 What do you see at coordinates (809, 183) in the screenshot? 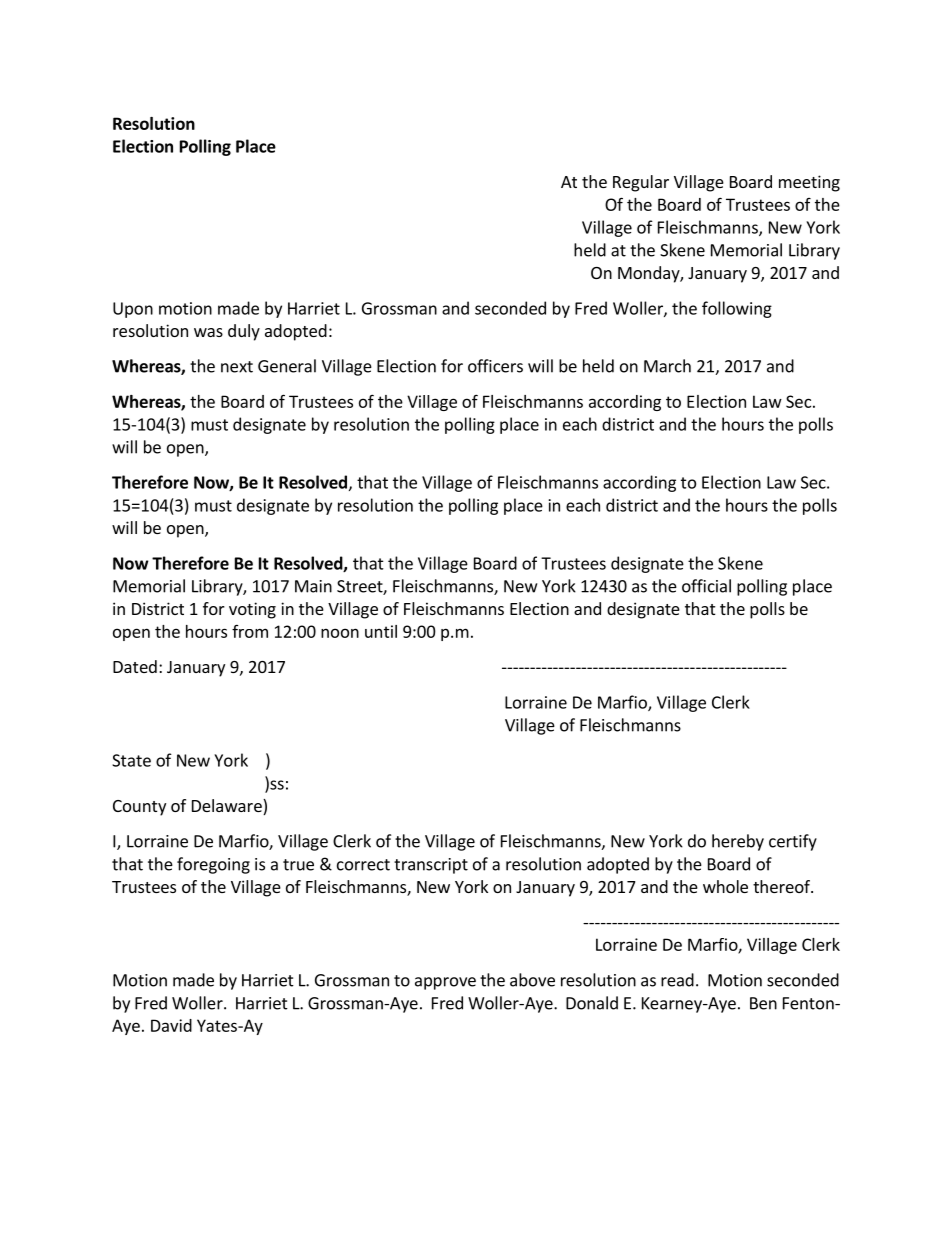
I see `meeting` at bounding box center [809, 183].
